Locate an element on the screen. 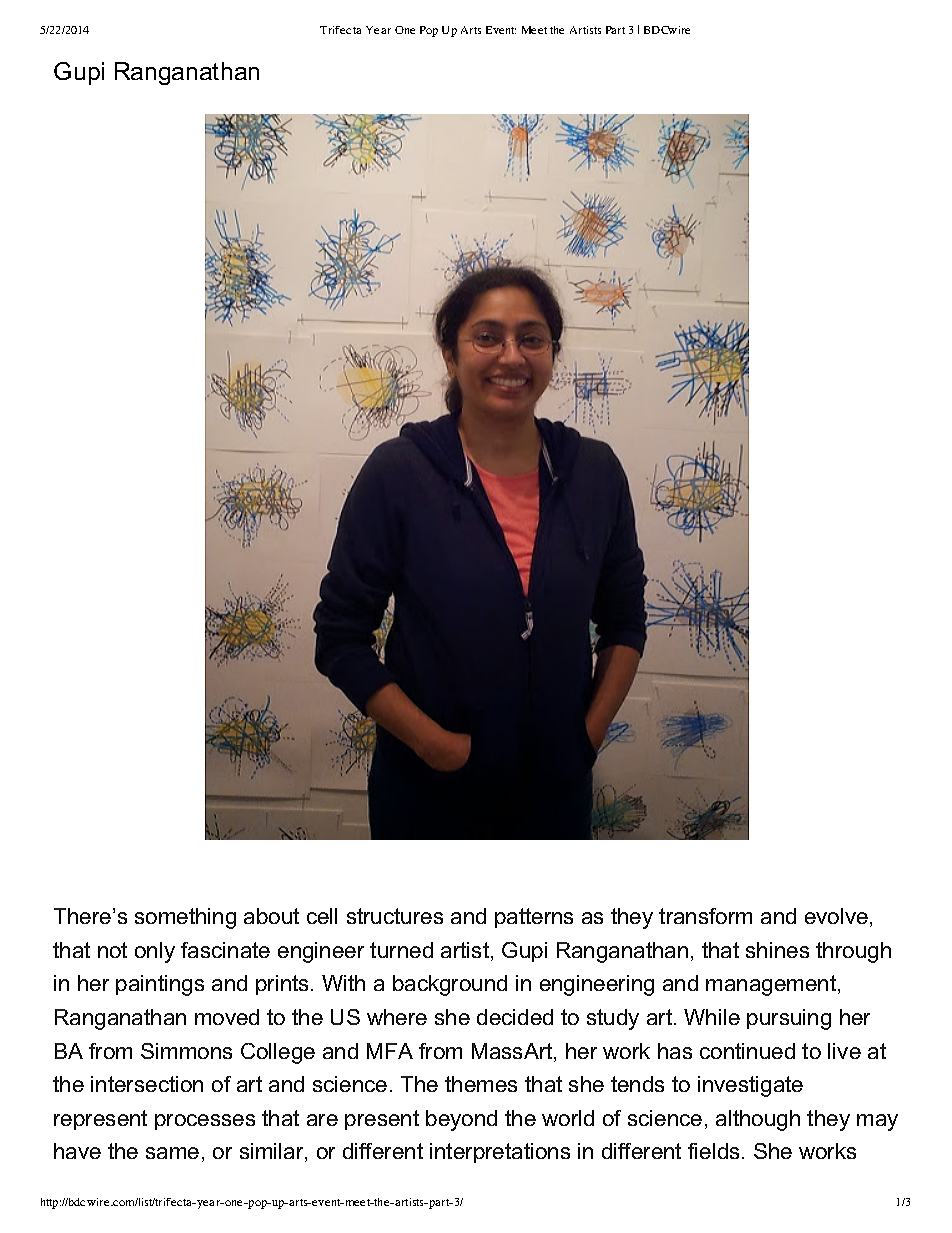 This screenshot has width=952, height=1233. decided is located at coordinates (515, 1017).
